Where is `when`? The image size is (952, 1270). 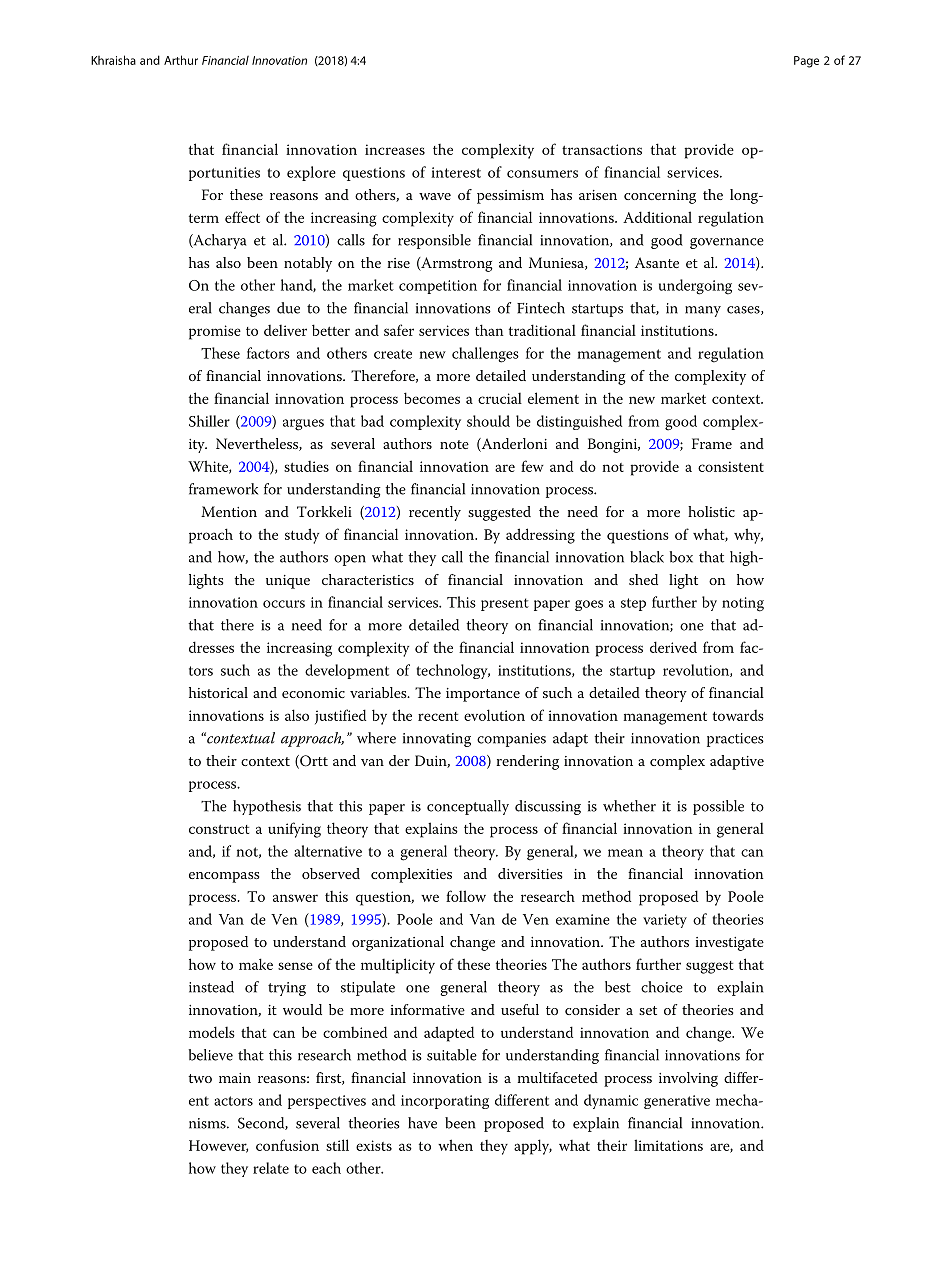
when is located at coordinates (455, 1145).
